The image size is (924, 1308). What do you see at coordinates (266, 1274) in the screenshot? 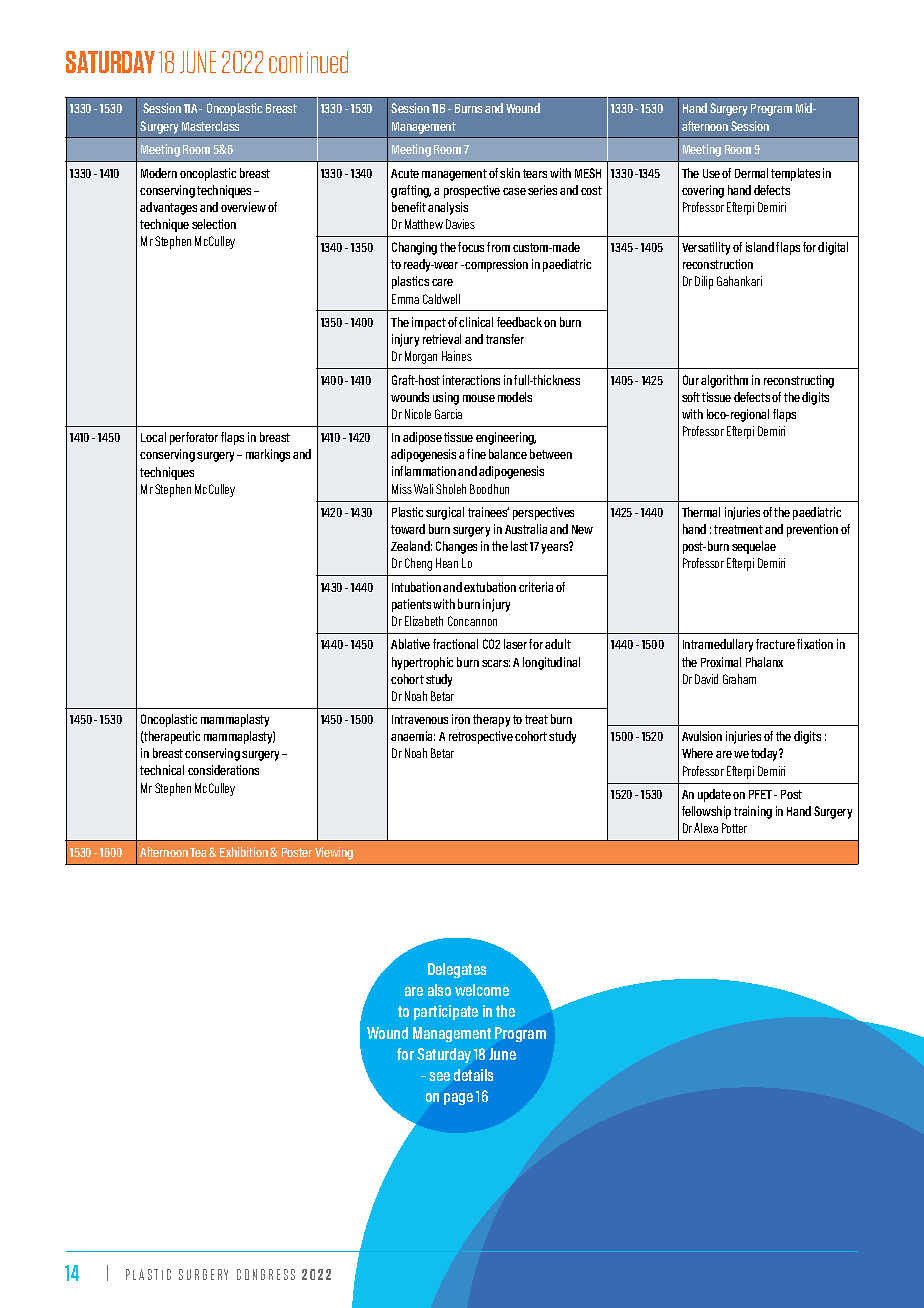
I see `CONGRESS` at bounding box center [266, 1274].
